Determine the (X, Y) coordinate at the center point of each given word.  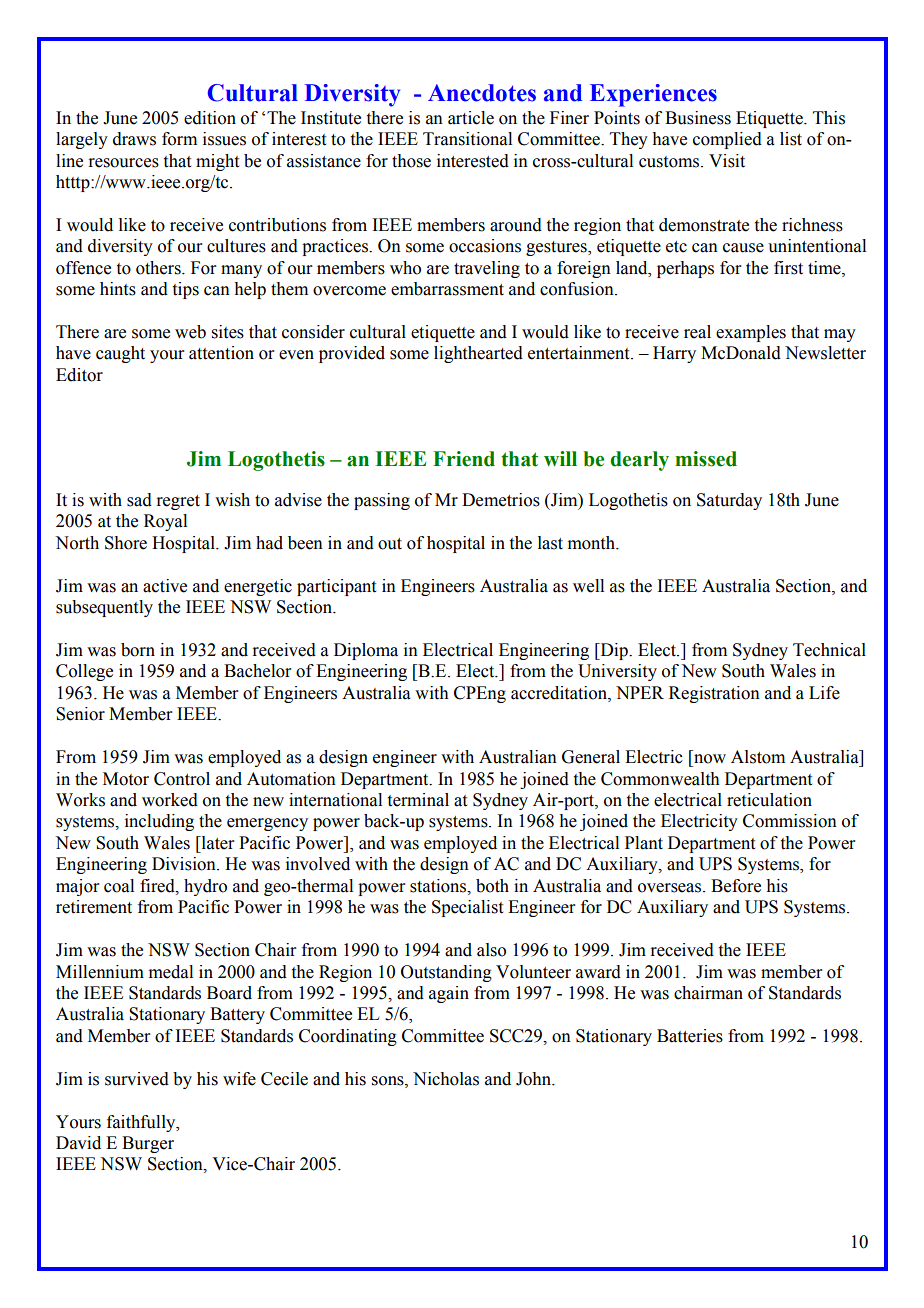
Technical (829, 650)
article (471, 118)
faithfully (142, 1123)
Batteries (690, 1036)
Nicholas (446, 1079)
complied (727, 140)
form (179, 139)
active (165, 586)
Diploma (366, 651)
